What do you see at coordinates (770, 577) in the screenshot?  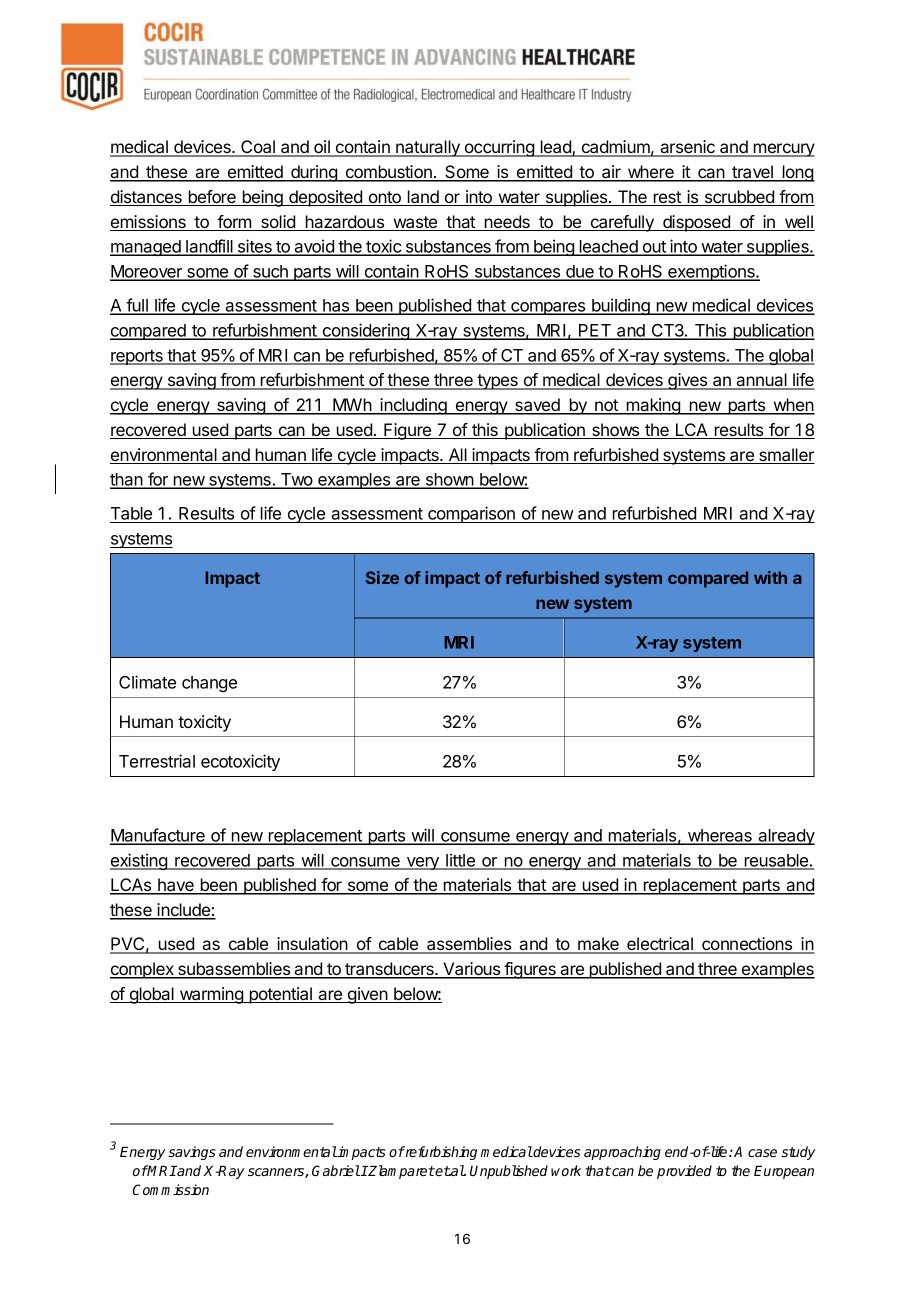 I see `with` at bounding box center [770, 577].
